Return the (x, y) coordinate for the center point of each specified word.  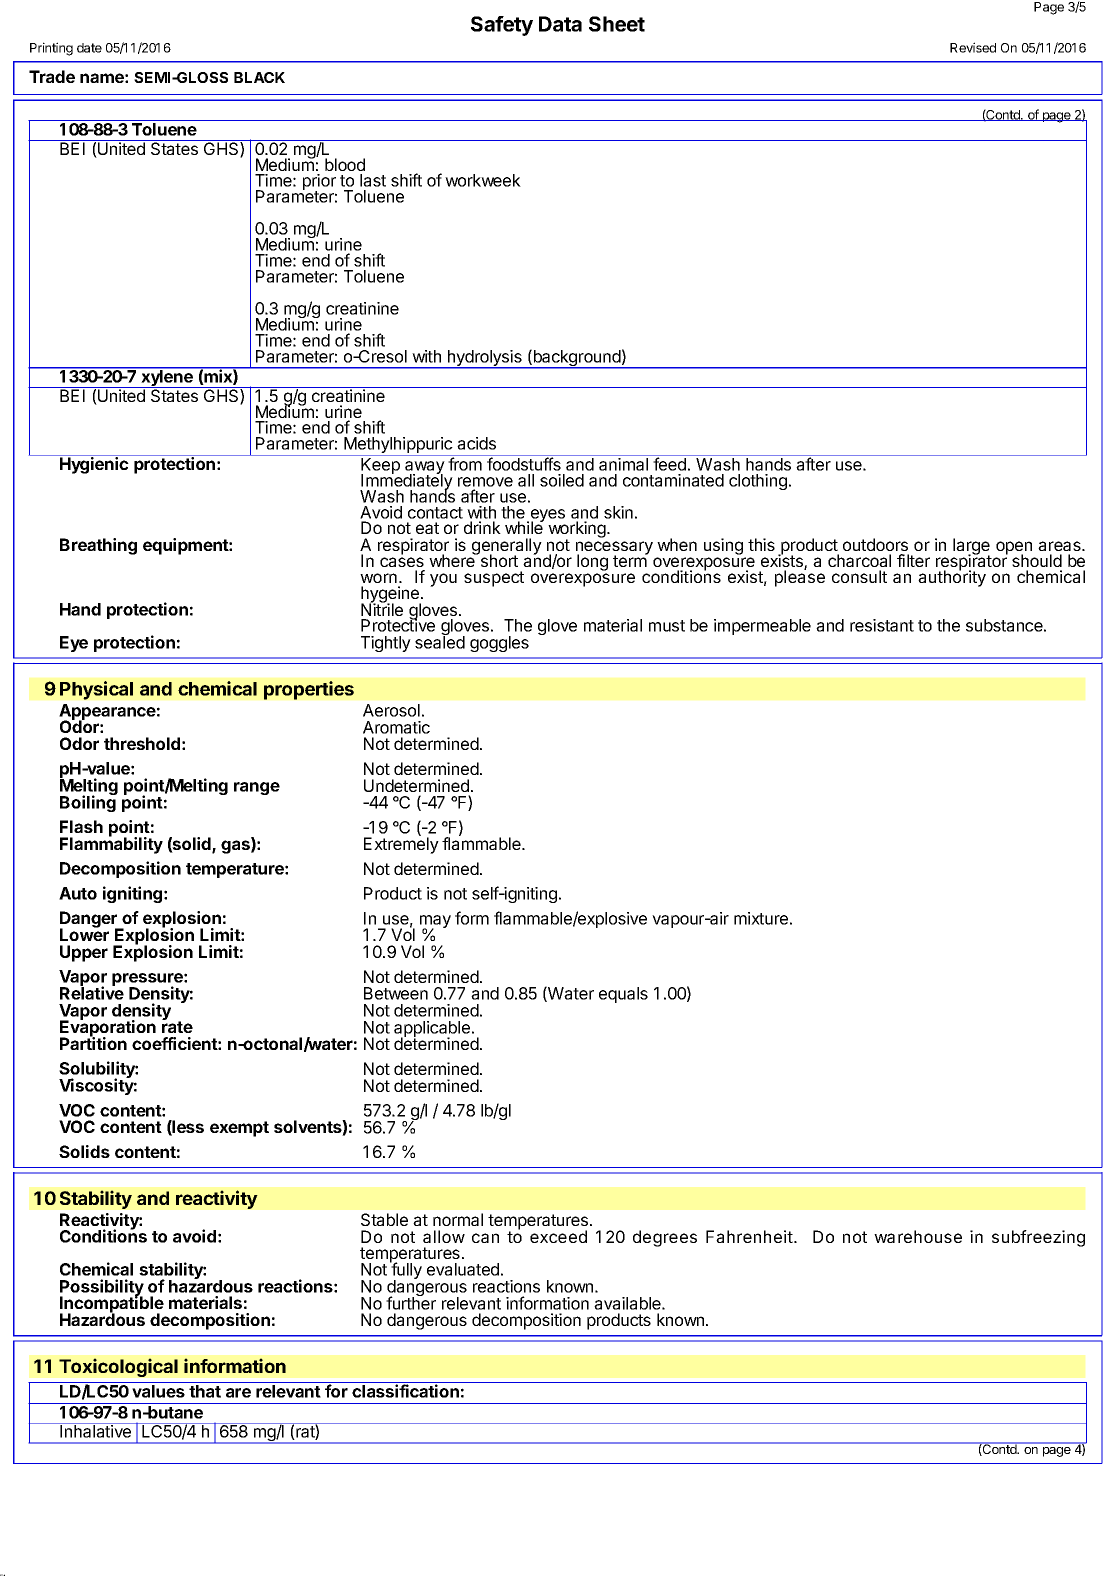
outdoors (875, 544)
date (89, 48)
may (435, 923)
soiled (562, 480)
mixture (761, 918)
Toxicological (118, 1367)
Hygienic (94, 465)
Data (560, 24)
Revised (973, 47)
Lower (84, 934)
